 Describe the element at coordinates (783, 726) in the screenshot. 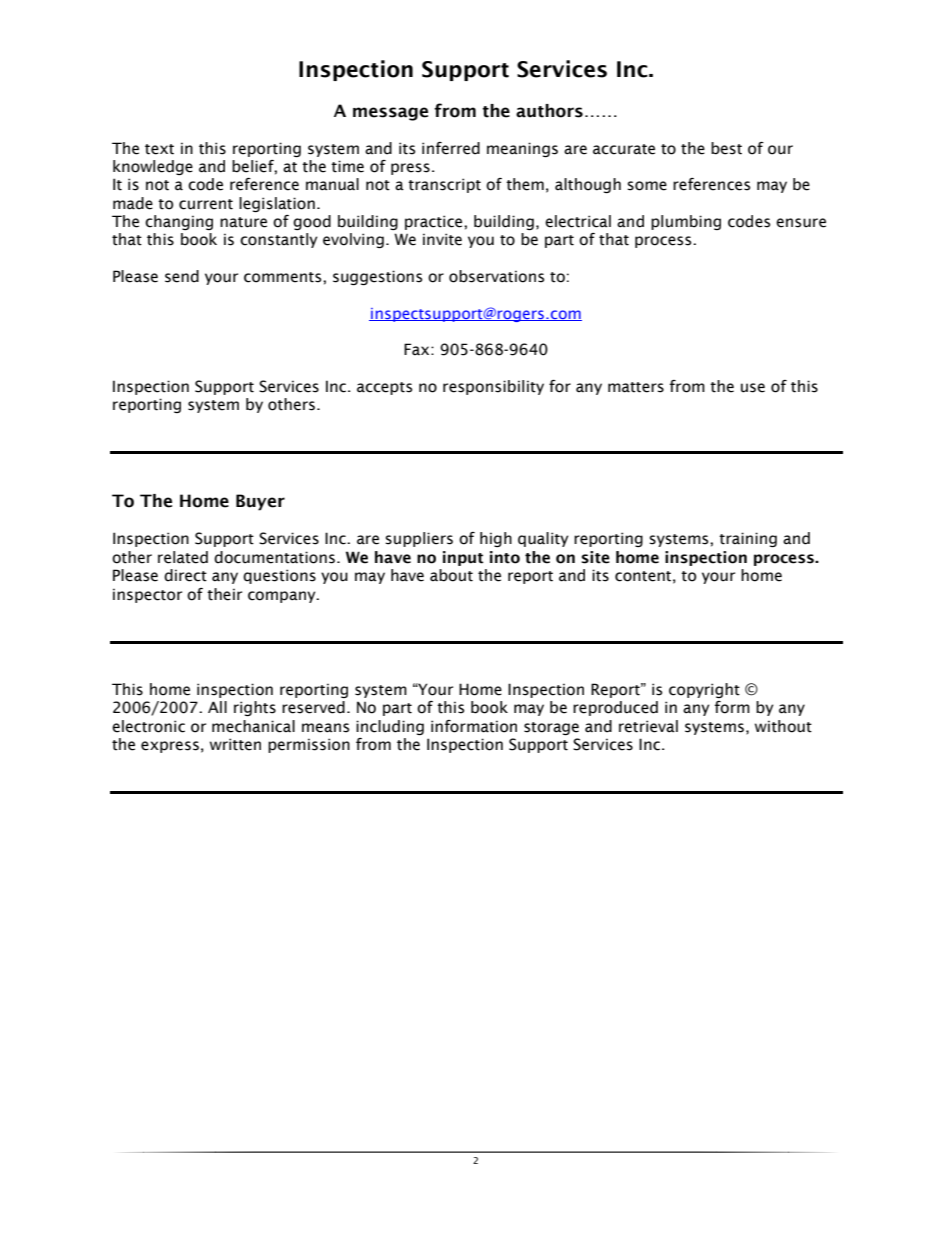

I see `without` at that location.
